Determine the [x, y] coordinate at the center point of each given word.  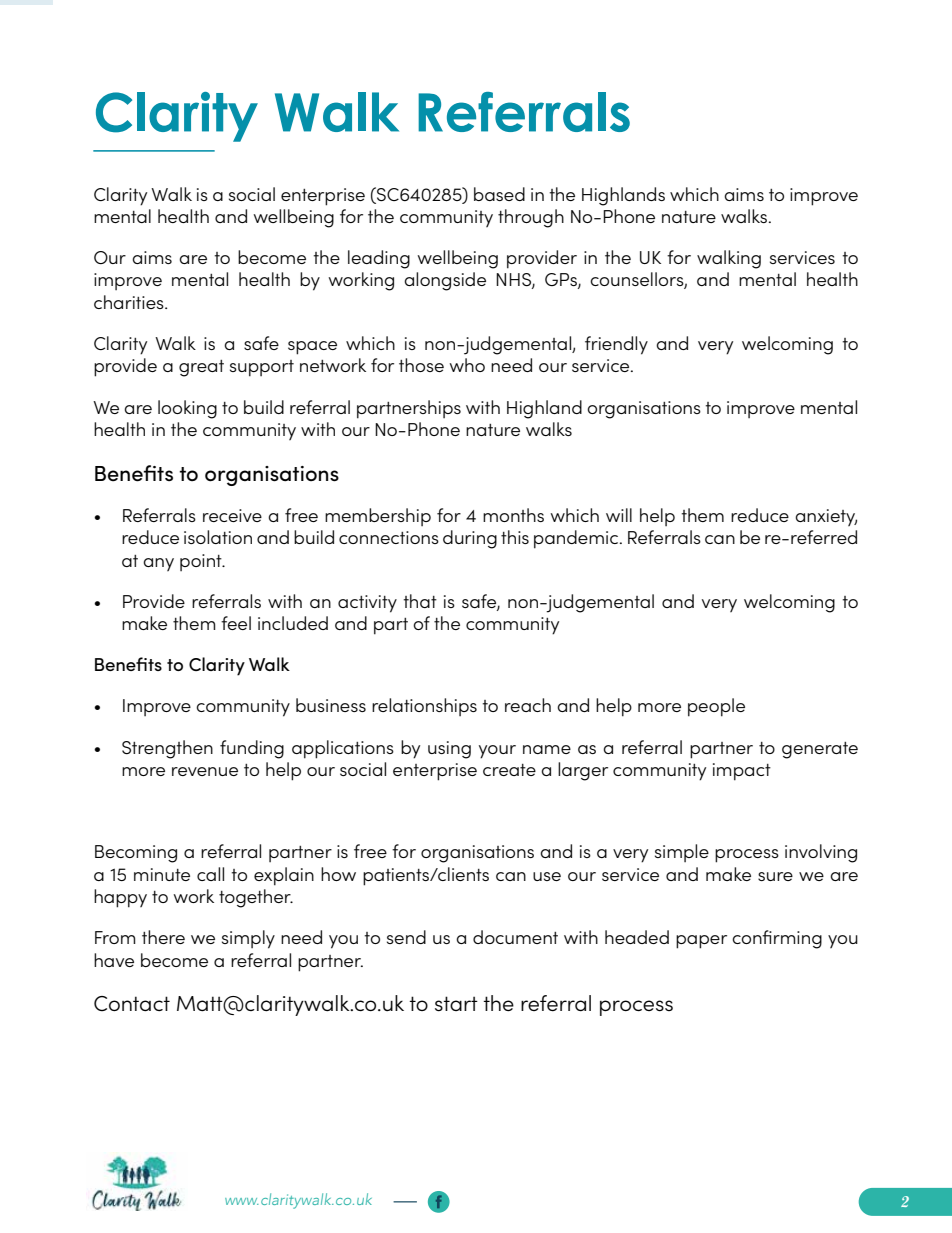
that [420, 601]
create [509, 770]
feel [236, 623]
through [531, 218]
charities [130, 302]
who [467, 365]
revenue [205, 771]
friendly [616, 345]
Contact [132, 1003]
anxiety [826, 517]
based [499, 194]
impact [742, 772]
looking [187, 409]
